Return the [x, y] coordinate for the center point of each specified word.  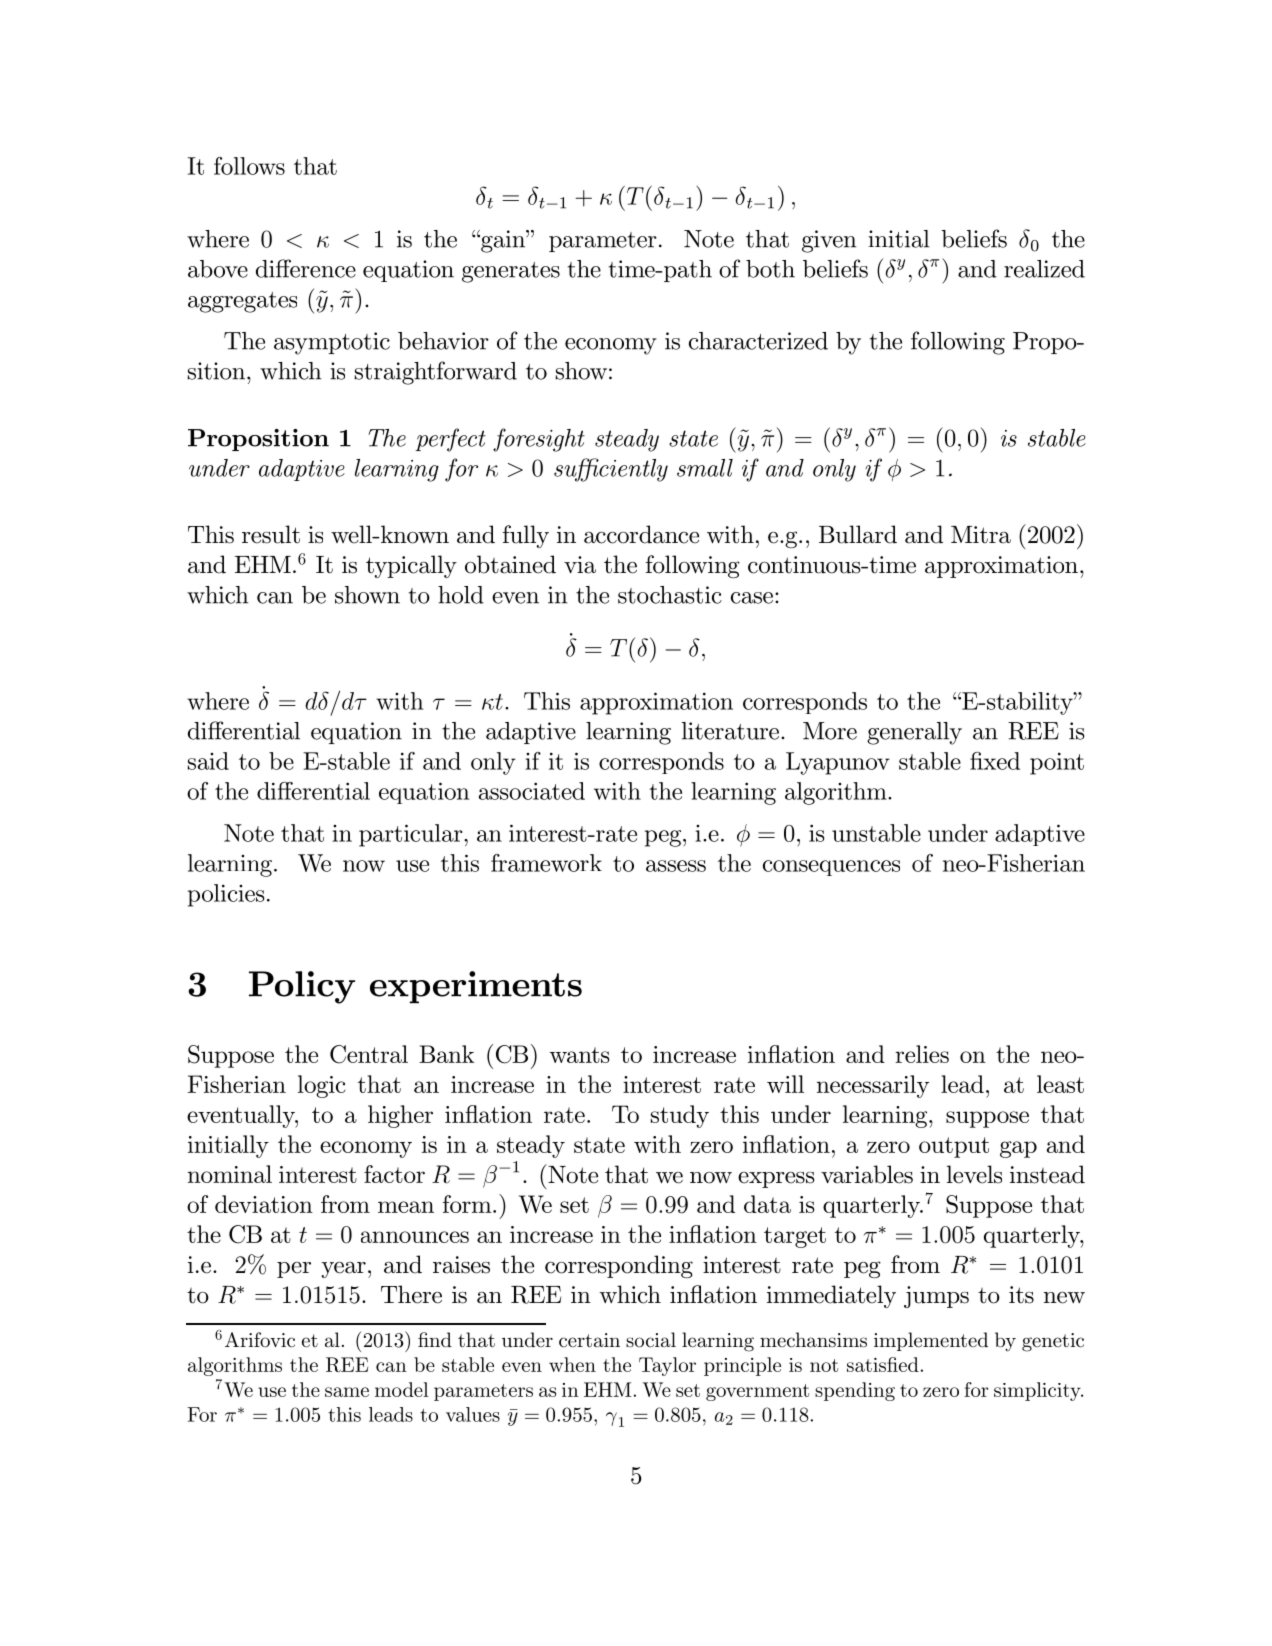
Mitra [981, 535]
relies [922, 1054]
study [680, 1116]
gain [503, 241]
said [208, 761]
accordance [641, 534]
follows [249, 166]
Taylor [667, 1366]
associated [532, 791]
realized [1044, 269]
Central [369, 1054]
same [347, 1392]
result [271, 534]
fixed [995, 761]
